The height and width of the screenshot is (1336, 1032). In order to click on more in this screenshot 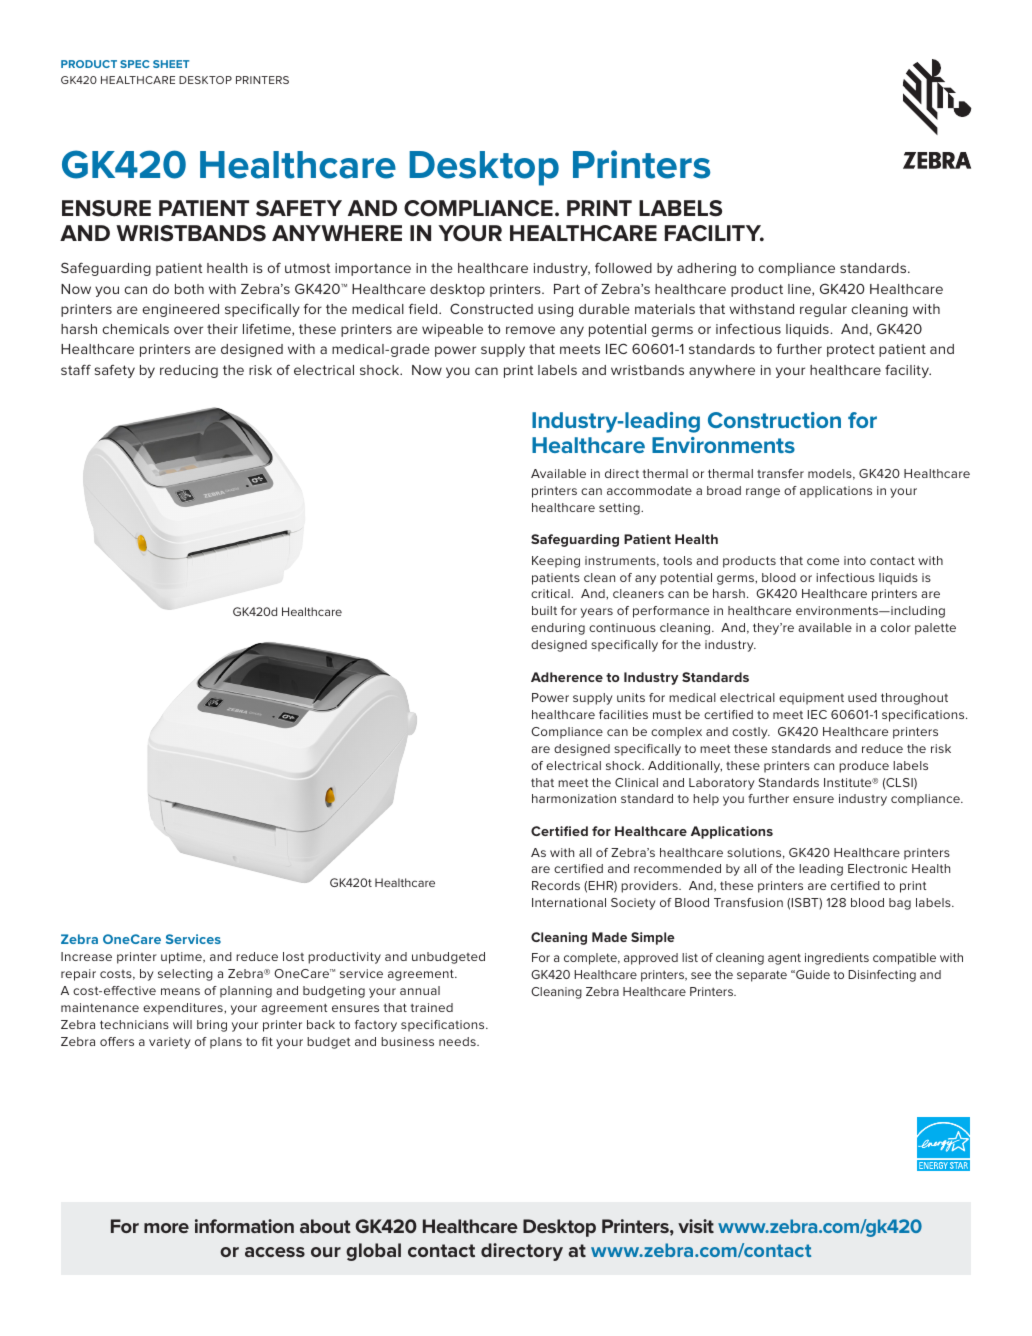, I will do `click(166, 1228)`.
